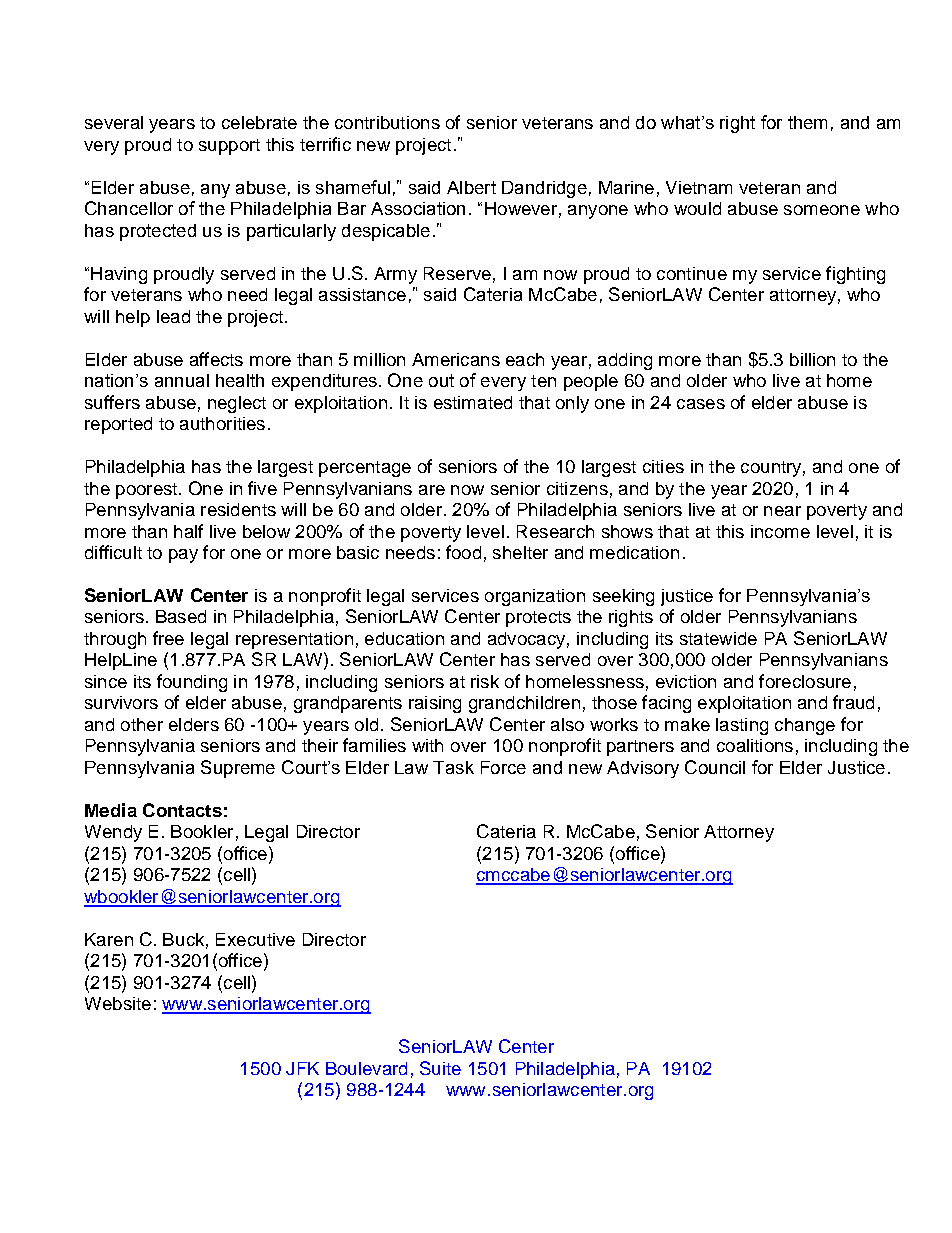  What do you see at coordinates (440, 1068) in the screenshot?
I see `Suite` at bounding box center [440, 1068].
